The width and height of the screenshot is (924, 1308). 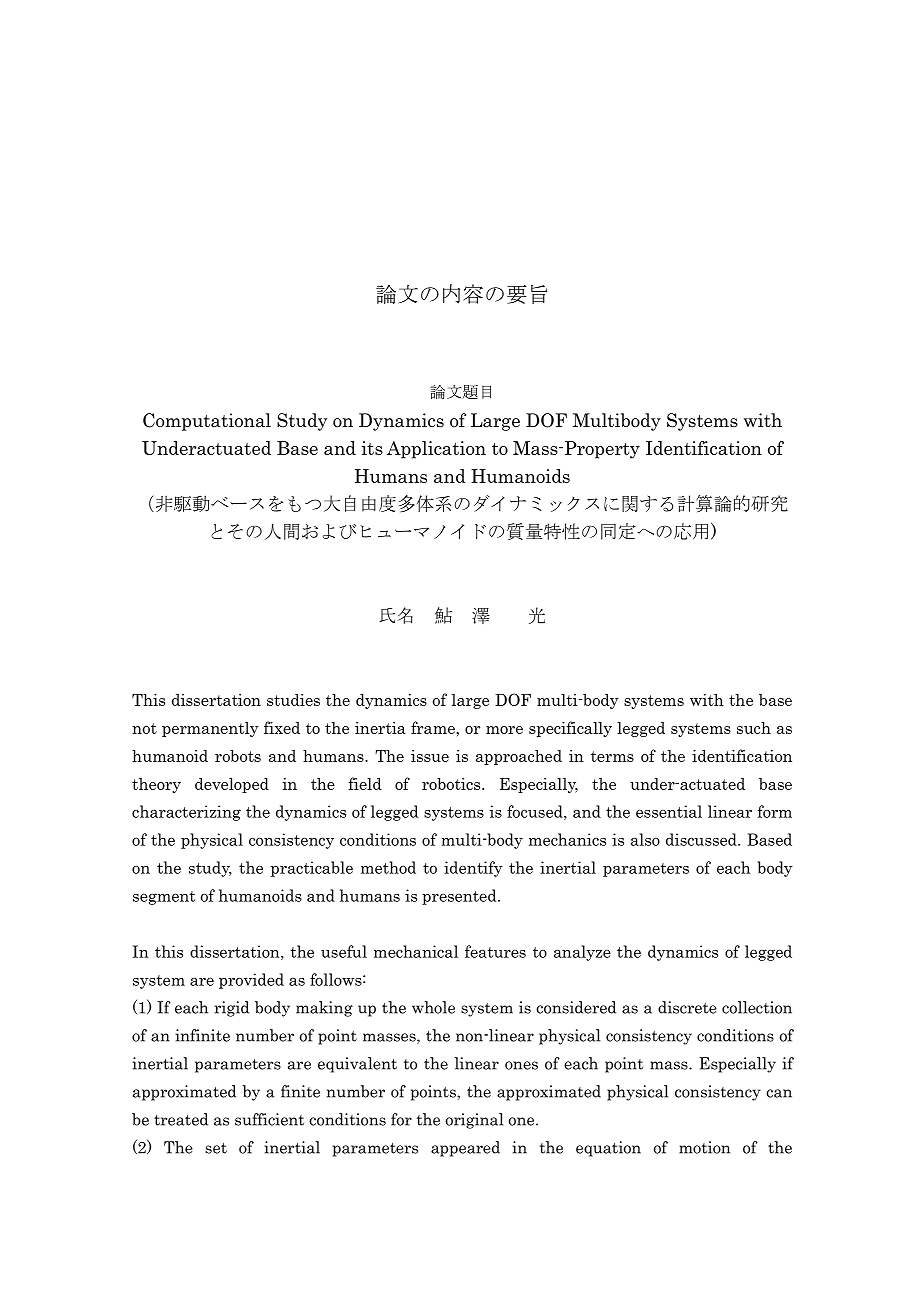 What do you see at coordinates (436, 450) in the screenshot?
I see `Application` at bounding box center [436, 450].
